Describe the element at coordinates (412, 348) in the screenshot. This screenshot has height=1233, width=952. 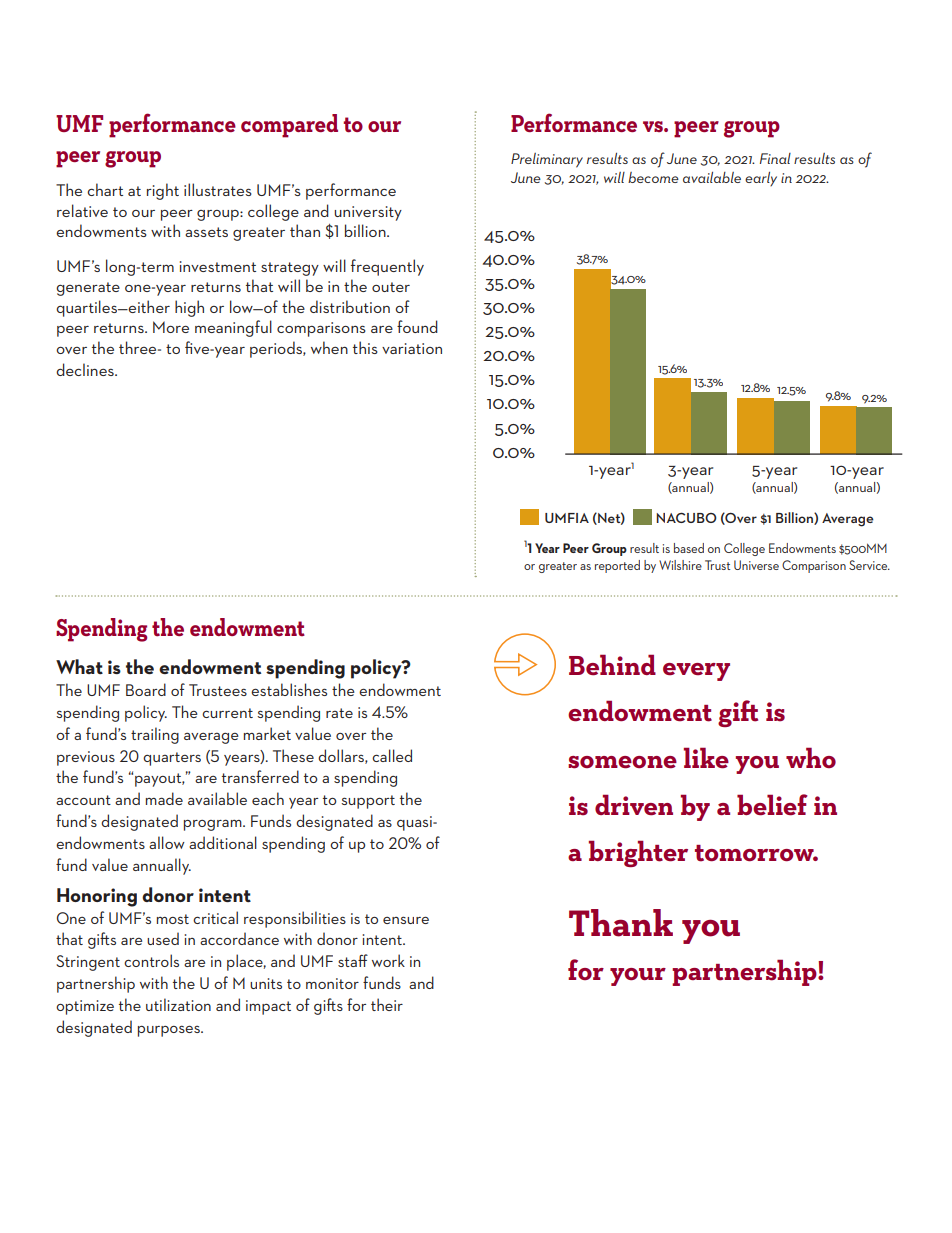
I see `variation` at that location.
